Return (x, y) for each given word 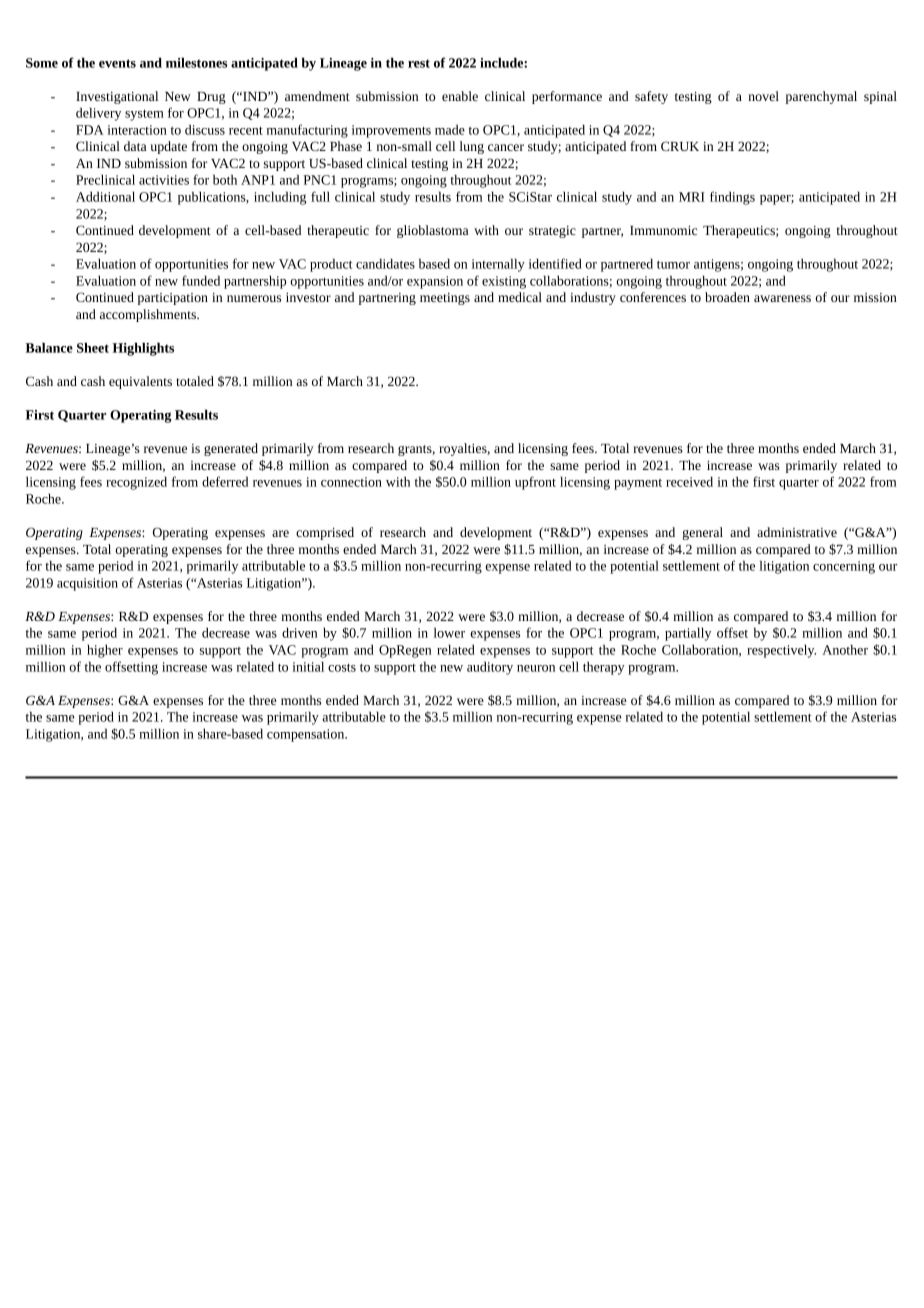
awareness (782, 298)
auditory (490, 668)
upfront (535, 483)
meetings (445, 299)
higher (105, 651)
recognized (136, 483)
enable (460, 96)
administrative (797, 532)
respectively (781, 651)
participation (173, 299)
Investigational (117, 97)
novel (763, 96)
